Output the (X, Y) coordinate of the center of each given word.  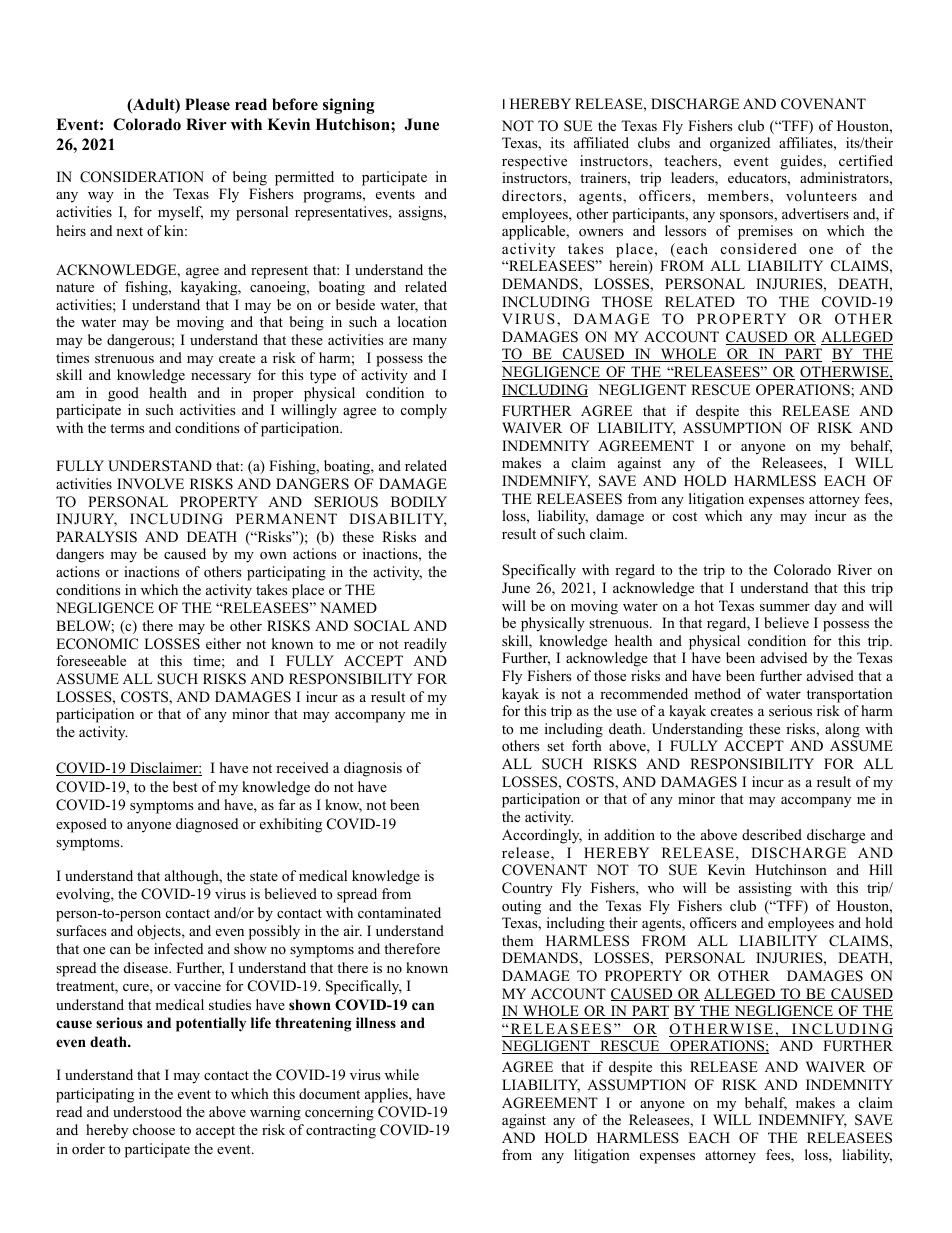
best (185, 786)
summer (785, 607)
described (772, 834)
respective (534, 162)
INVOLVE (150, 484)
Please (207, 104)
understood (147, 1112)
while (402, 1074)
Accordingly (542, 836)
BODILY (419, 502)
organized (740, 144)
